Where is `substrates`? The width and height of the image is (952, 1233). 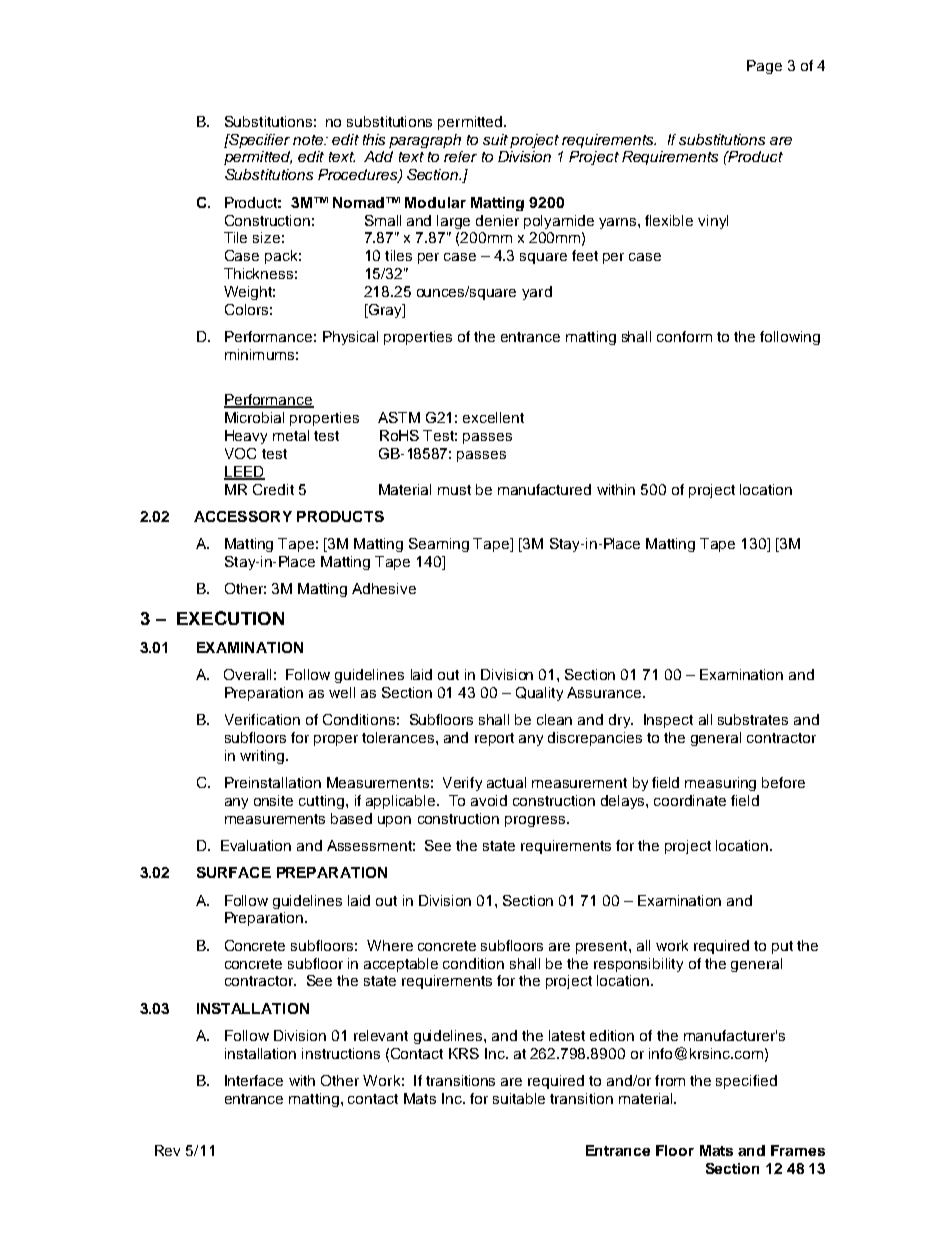
substrates is located at coordinates (753, 719).
